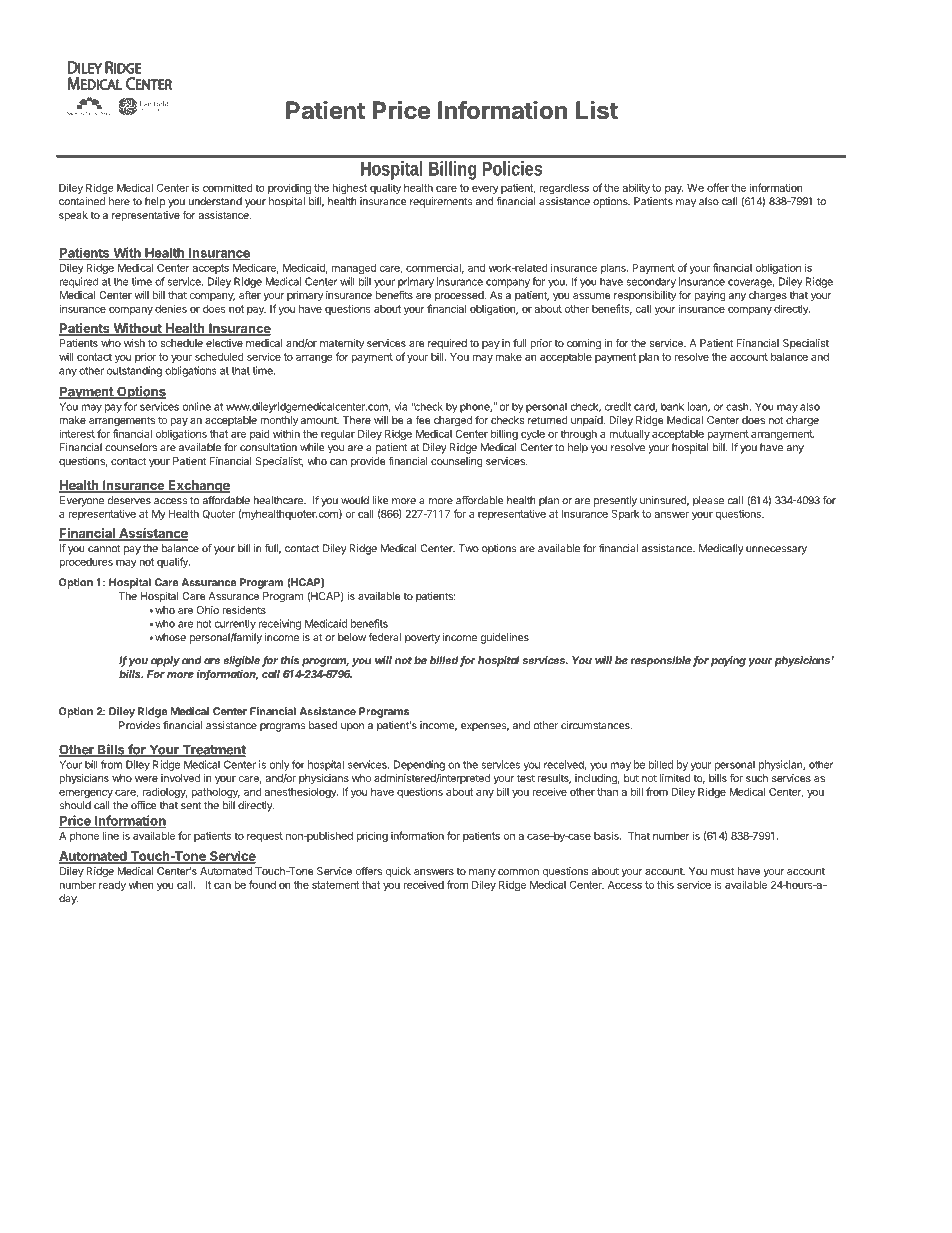  What do you see at coordinates (469, 548) in the screenshot?
I see `Two` at bounding box center [469, 548].
